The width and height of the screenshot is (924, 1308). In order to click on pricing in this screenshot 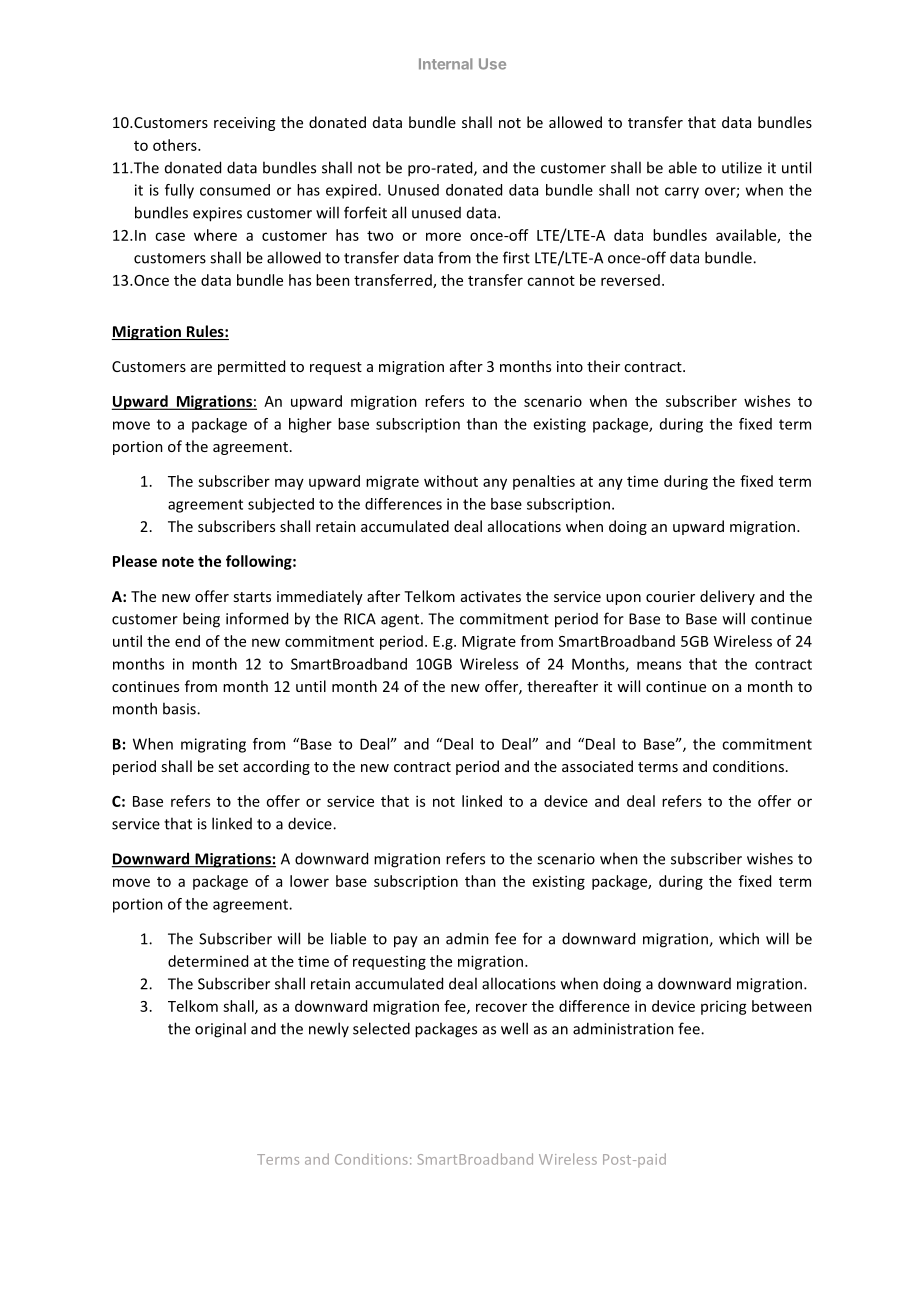, I will do `click(724, 1007)`.
